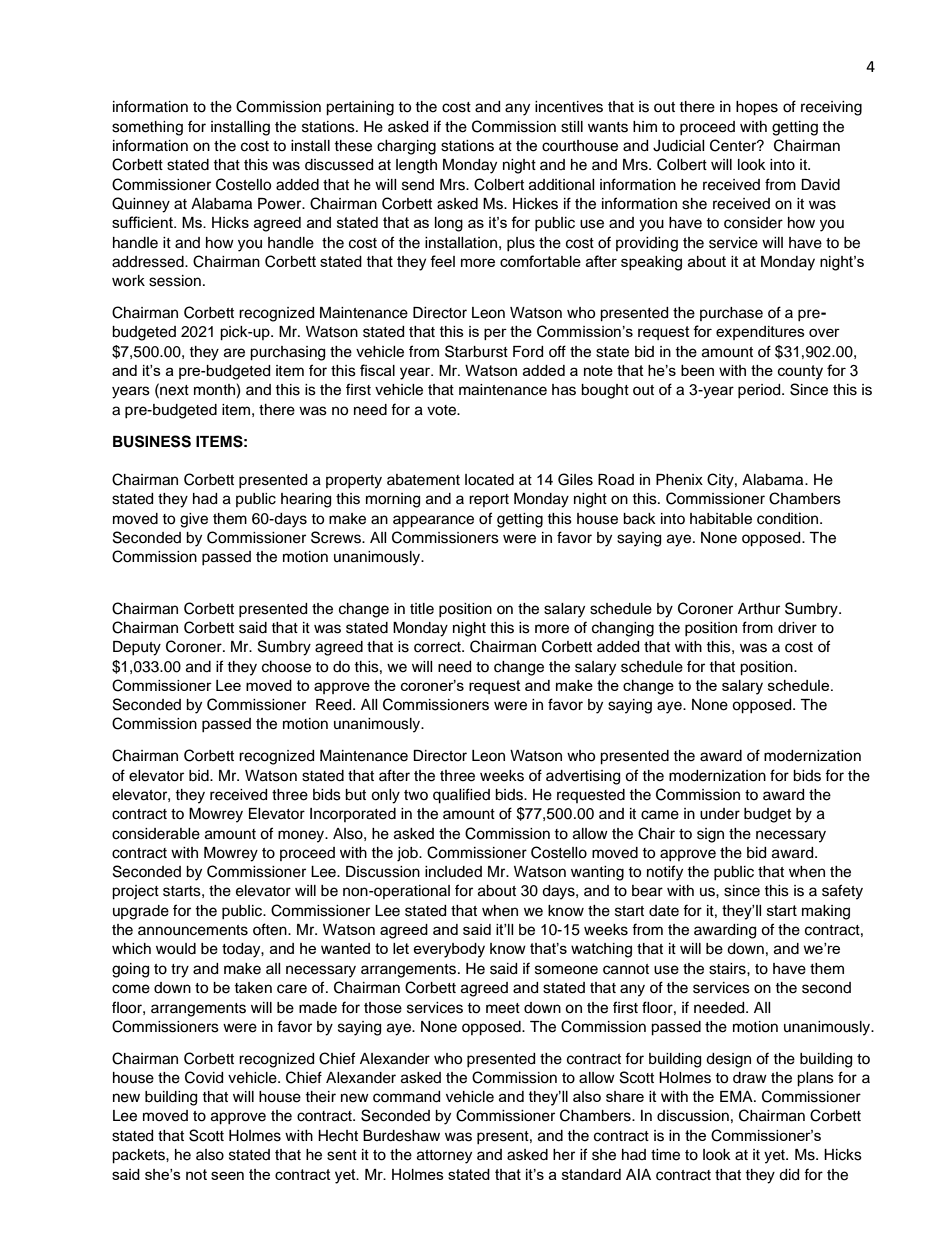  What do you see at coordinates (227, 1175) in the screenshot?
I see `seen` at bounding box center [227, 1175].
